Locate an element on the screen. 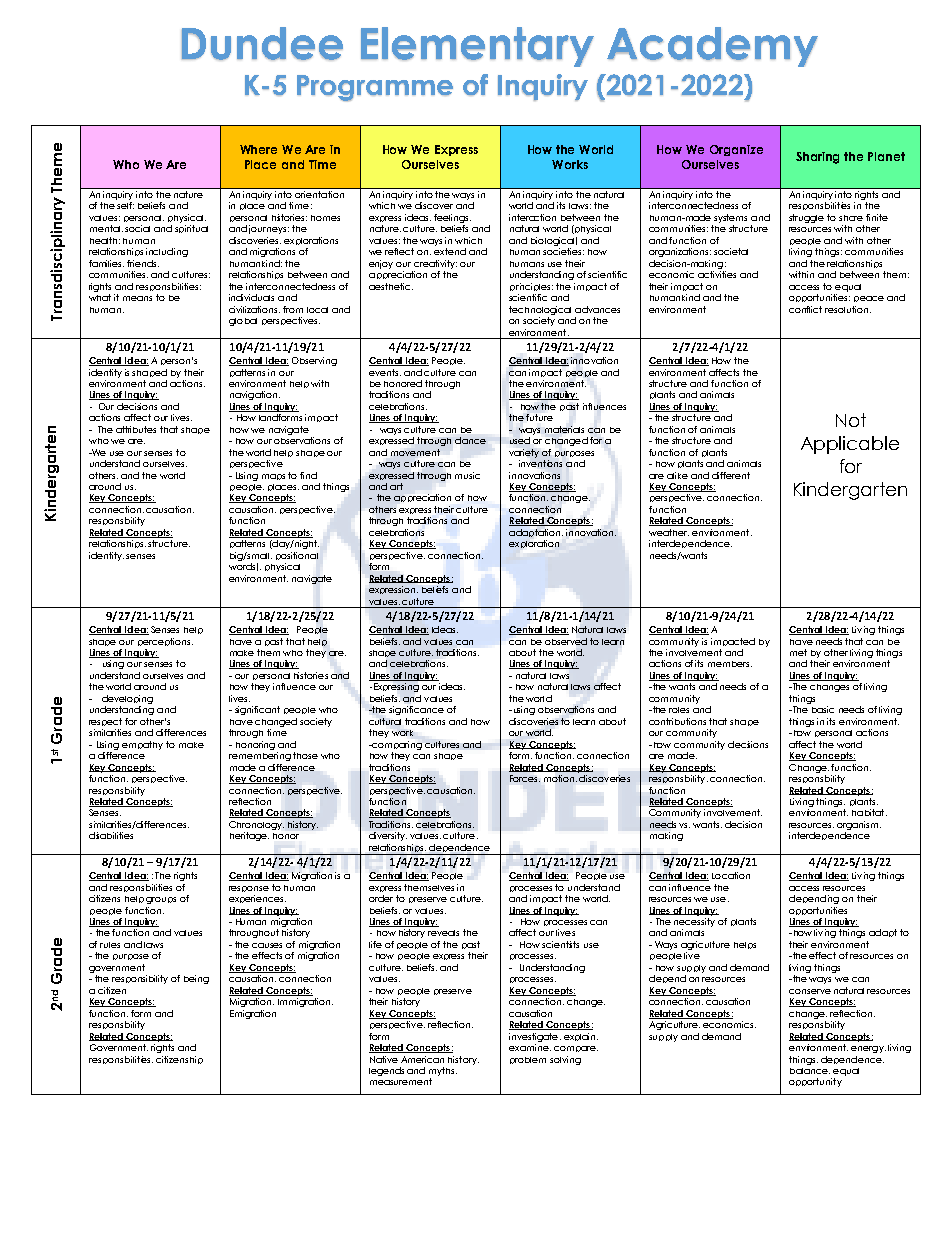 Image resolution: width=952 pixels, height=1233 pixels. different is located at coordinates (731, 475).
